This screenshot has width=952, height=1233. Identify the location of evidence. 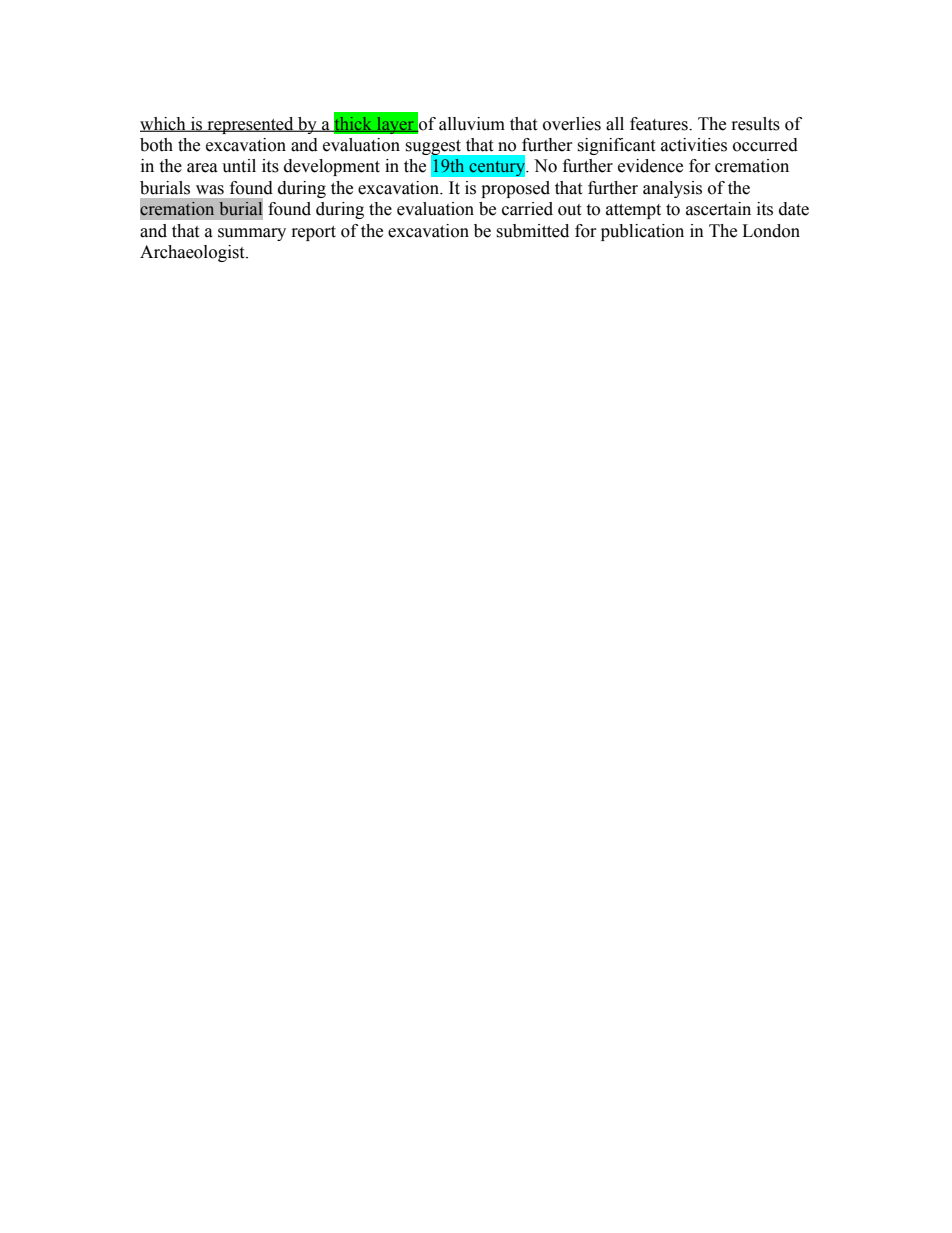
(650, 166).
